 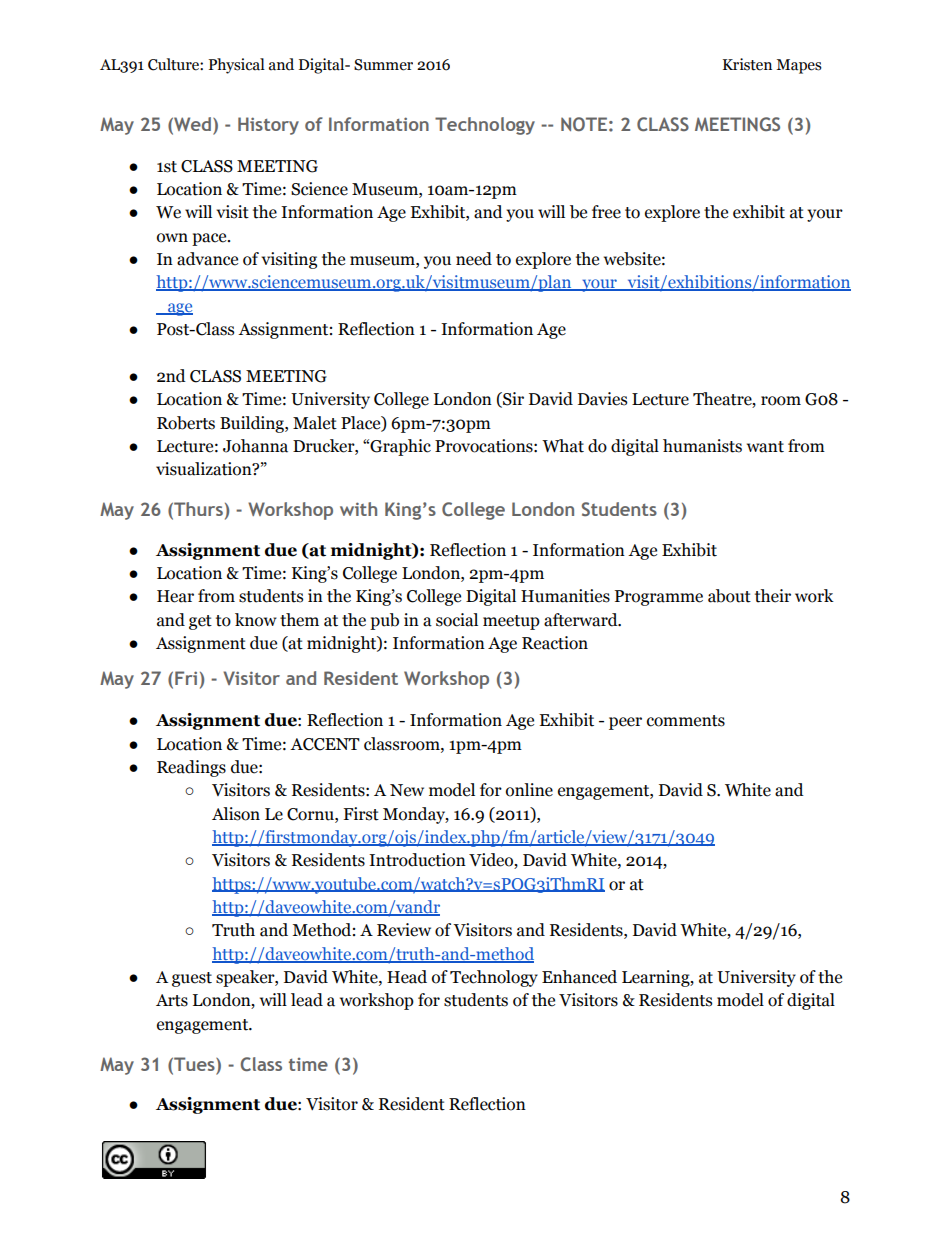 What do you see at coordinates (407, 977) in the screenshot?
I see `Head` at bounding box center [407, 977].
